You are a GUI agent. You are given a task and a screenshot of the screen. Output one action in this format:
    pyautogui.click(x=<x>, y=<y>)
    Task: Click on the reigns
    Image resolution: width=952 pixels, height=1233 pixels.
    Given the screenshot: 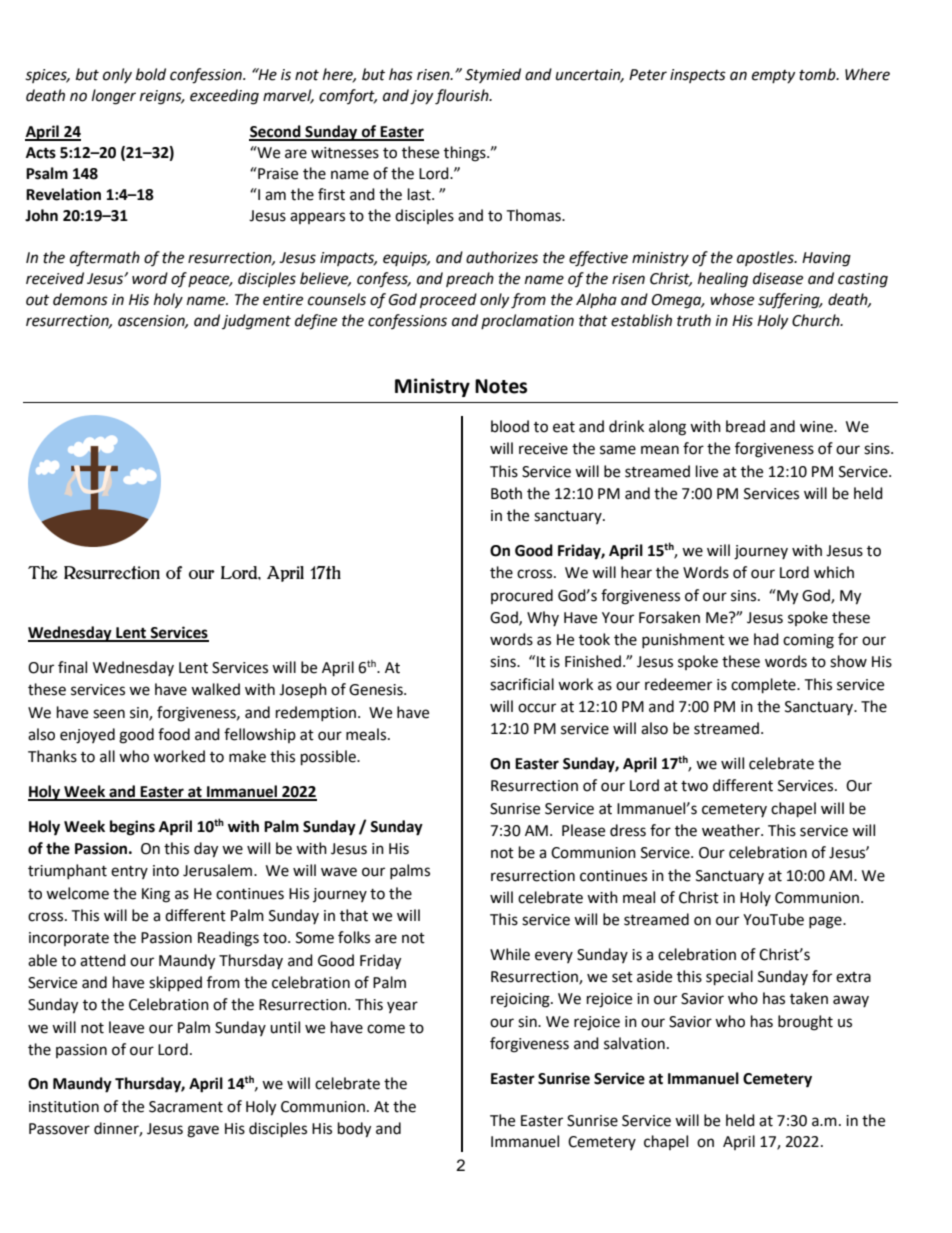 What is the action you would take?
    pyautogui.click(x=162, y=97)
